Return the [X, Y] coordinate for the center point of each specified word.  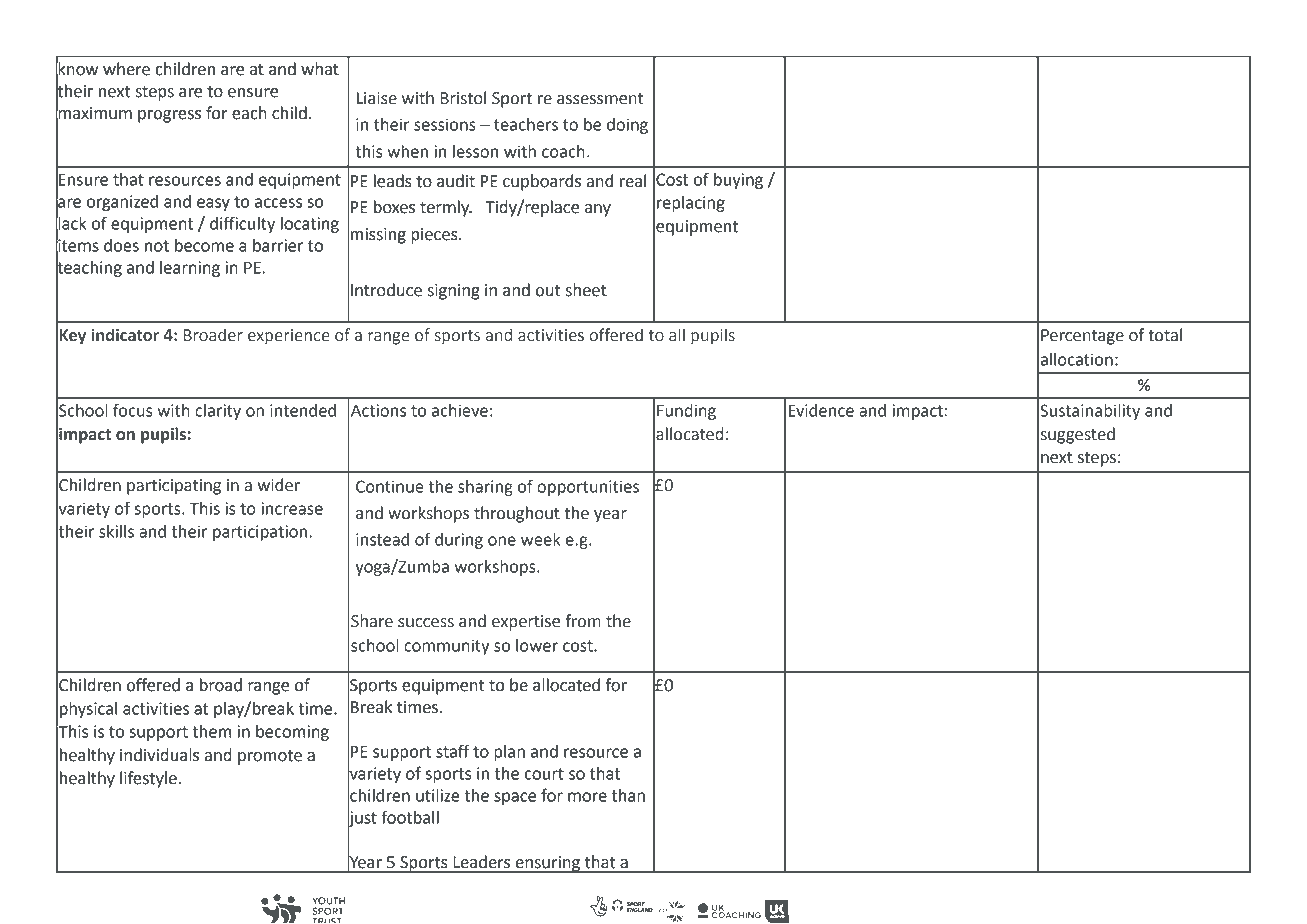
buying [738, 181]
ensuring [547, 864]
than [628, 795]
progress [169, 116]
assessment [600, 99]
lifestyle [149, 779]
